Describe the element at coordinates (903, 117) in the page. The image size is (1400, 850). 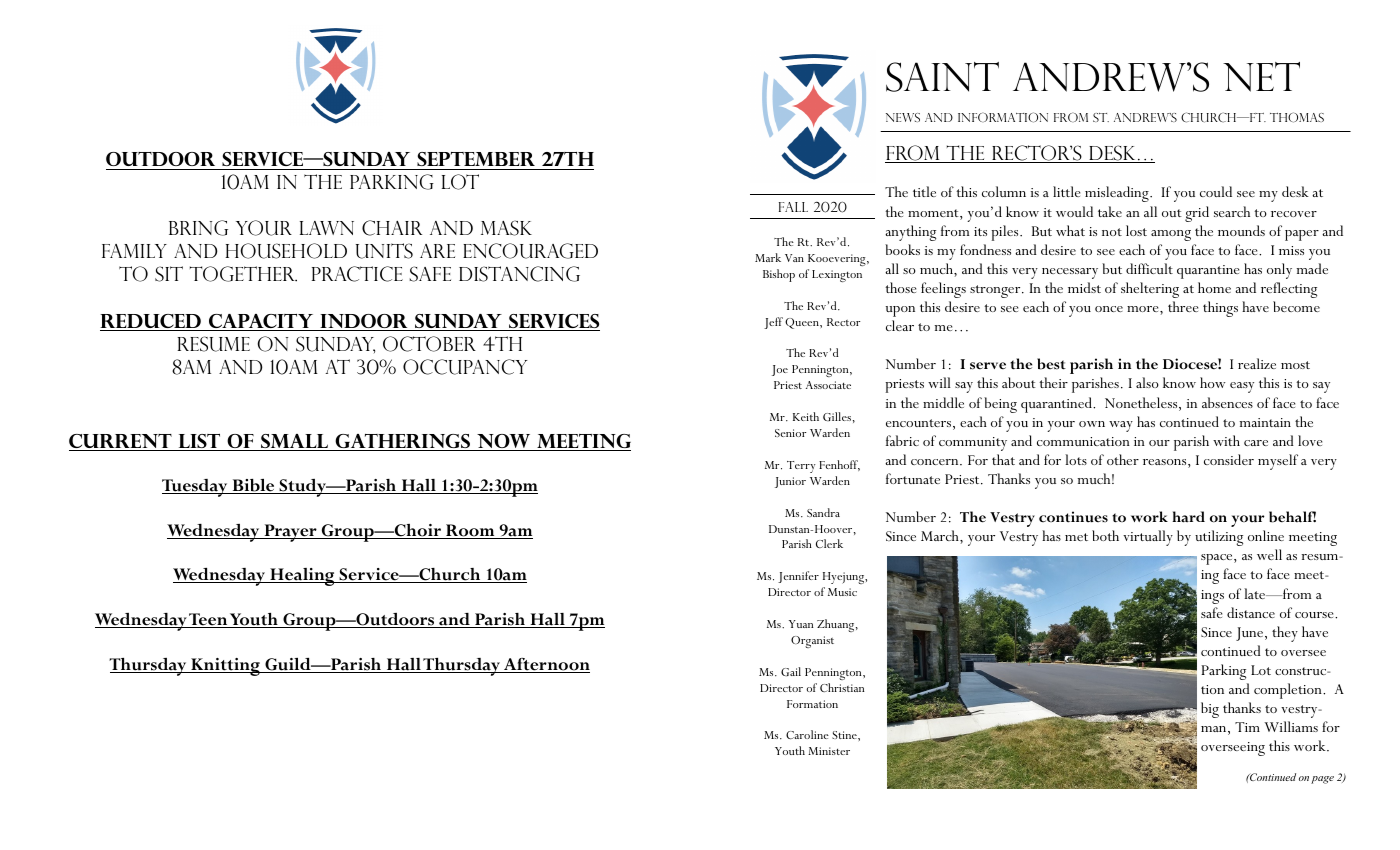
I see `News` at that location.
